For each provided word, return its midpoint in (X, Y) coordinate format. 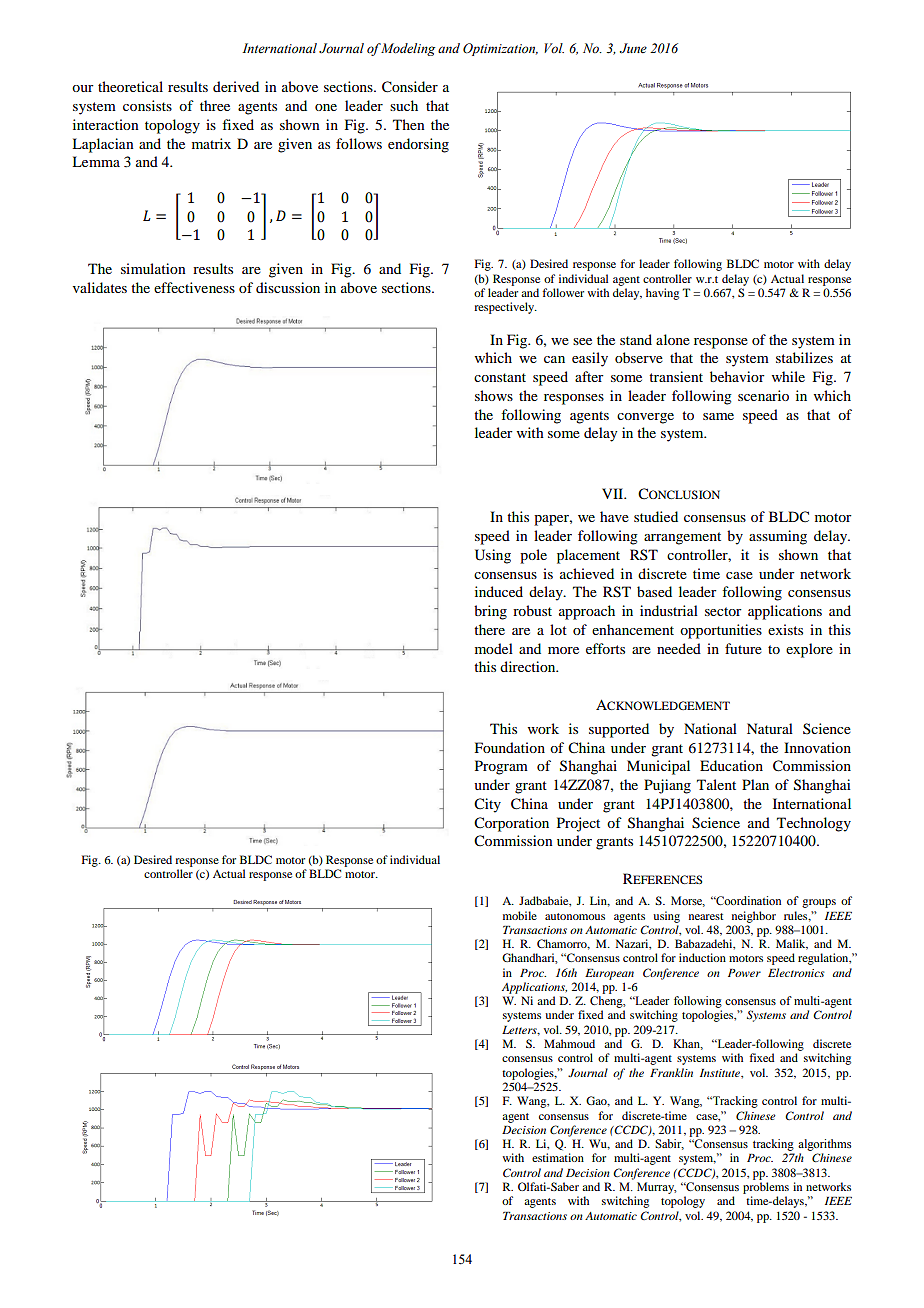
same (718, 416)
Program (501, 767)
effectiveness (194, 287)
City (487, 805)
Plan (755, 784)
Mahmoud (569, 1043)
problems (766, 1188)
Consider (410, 87)
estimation (558, 1157)
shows (494, 395)
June (633, 48)
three (215, 105)
